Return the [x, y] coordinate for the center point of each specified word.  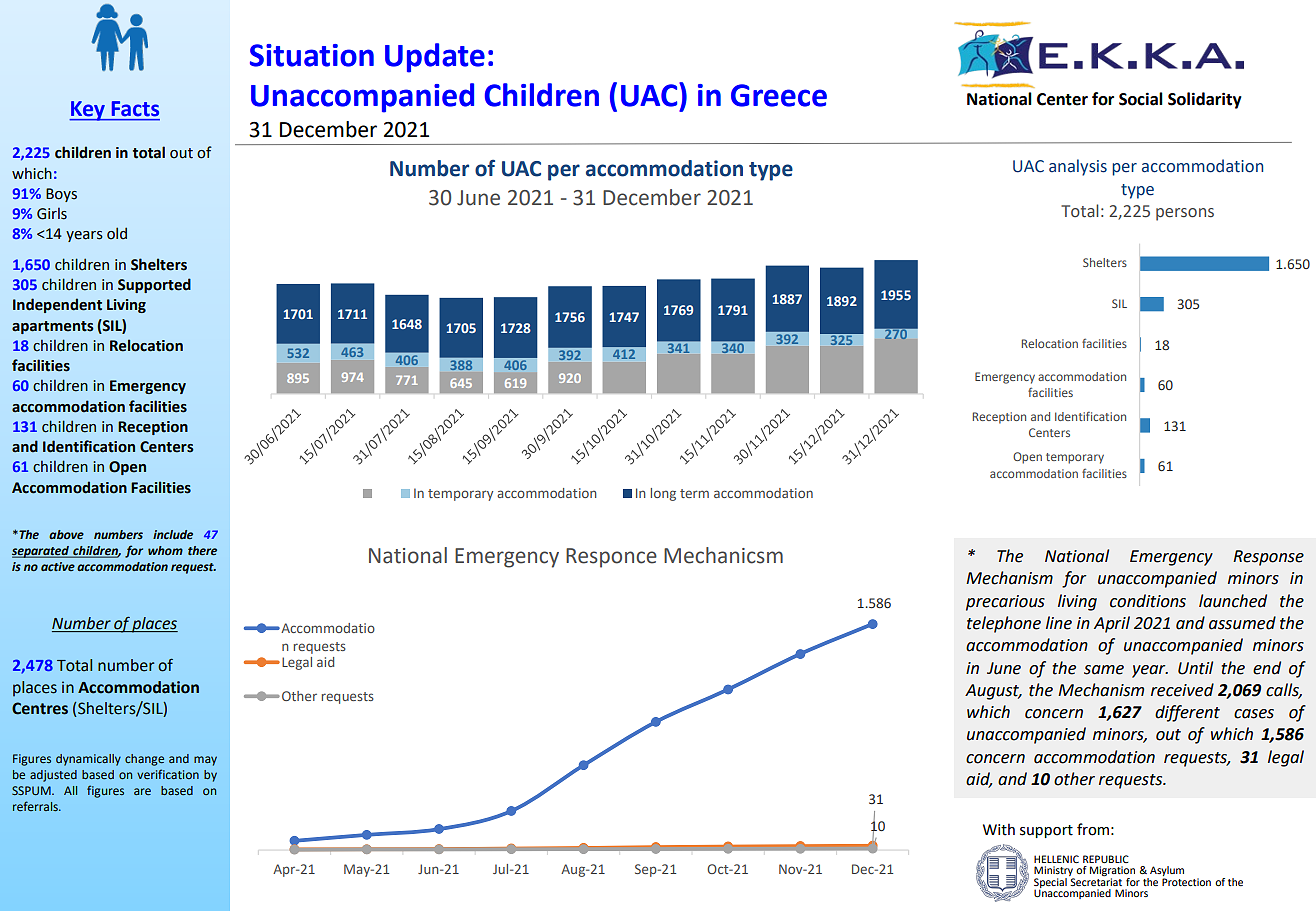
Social [1141, 99]
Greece [779, 95]
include [173, 535]
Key [88, 111]
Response [1268, 558]
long [663, 494]
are [142, 791]
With [999, 829]
